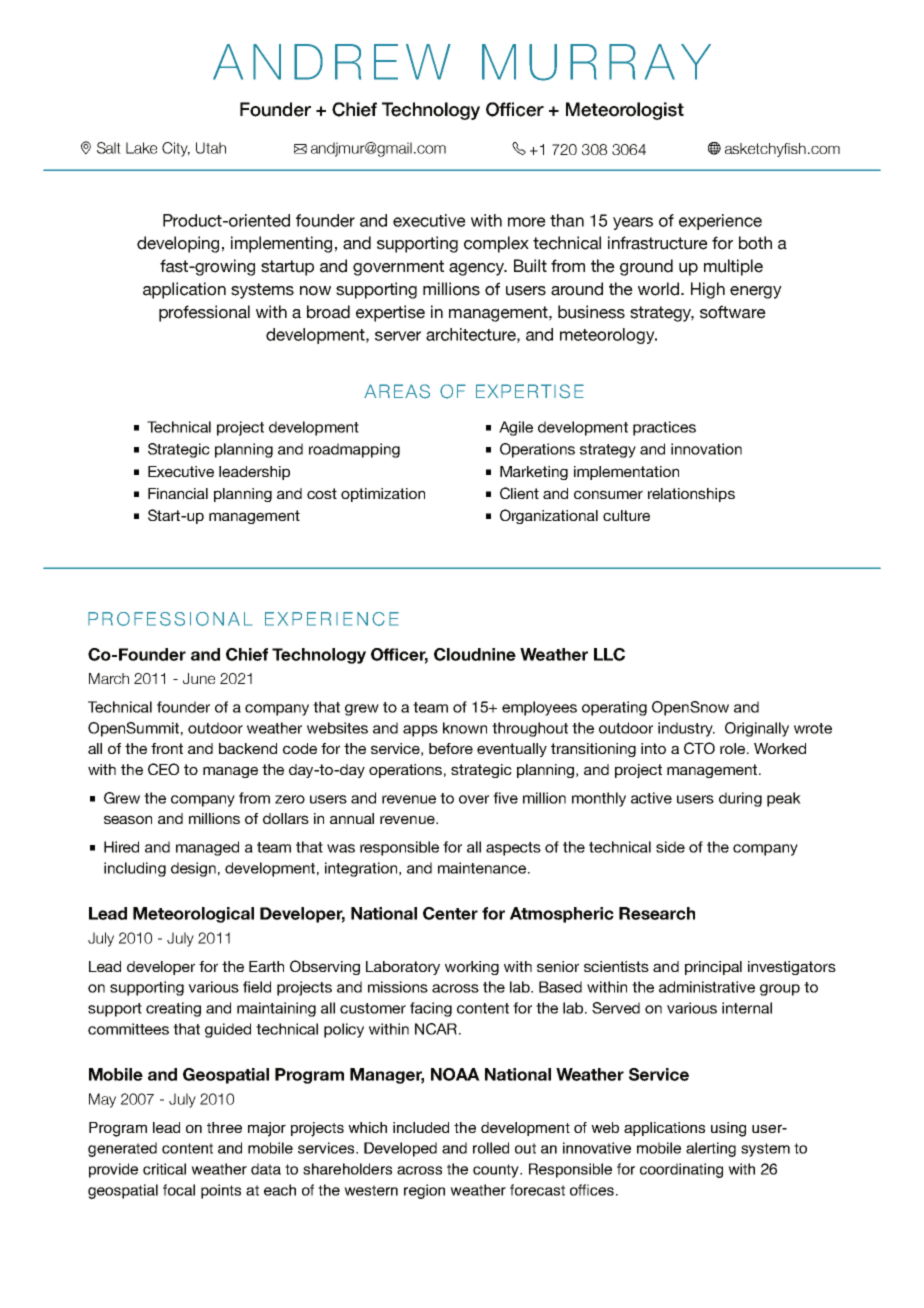 This image has height=1308, width=924. Describe the element at coordinates (757, 729) in the image. I see `Originally` at that location.
